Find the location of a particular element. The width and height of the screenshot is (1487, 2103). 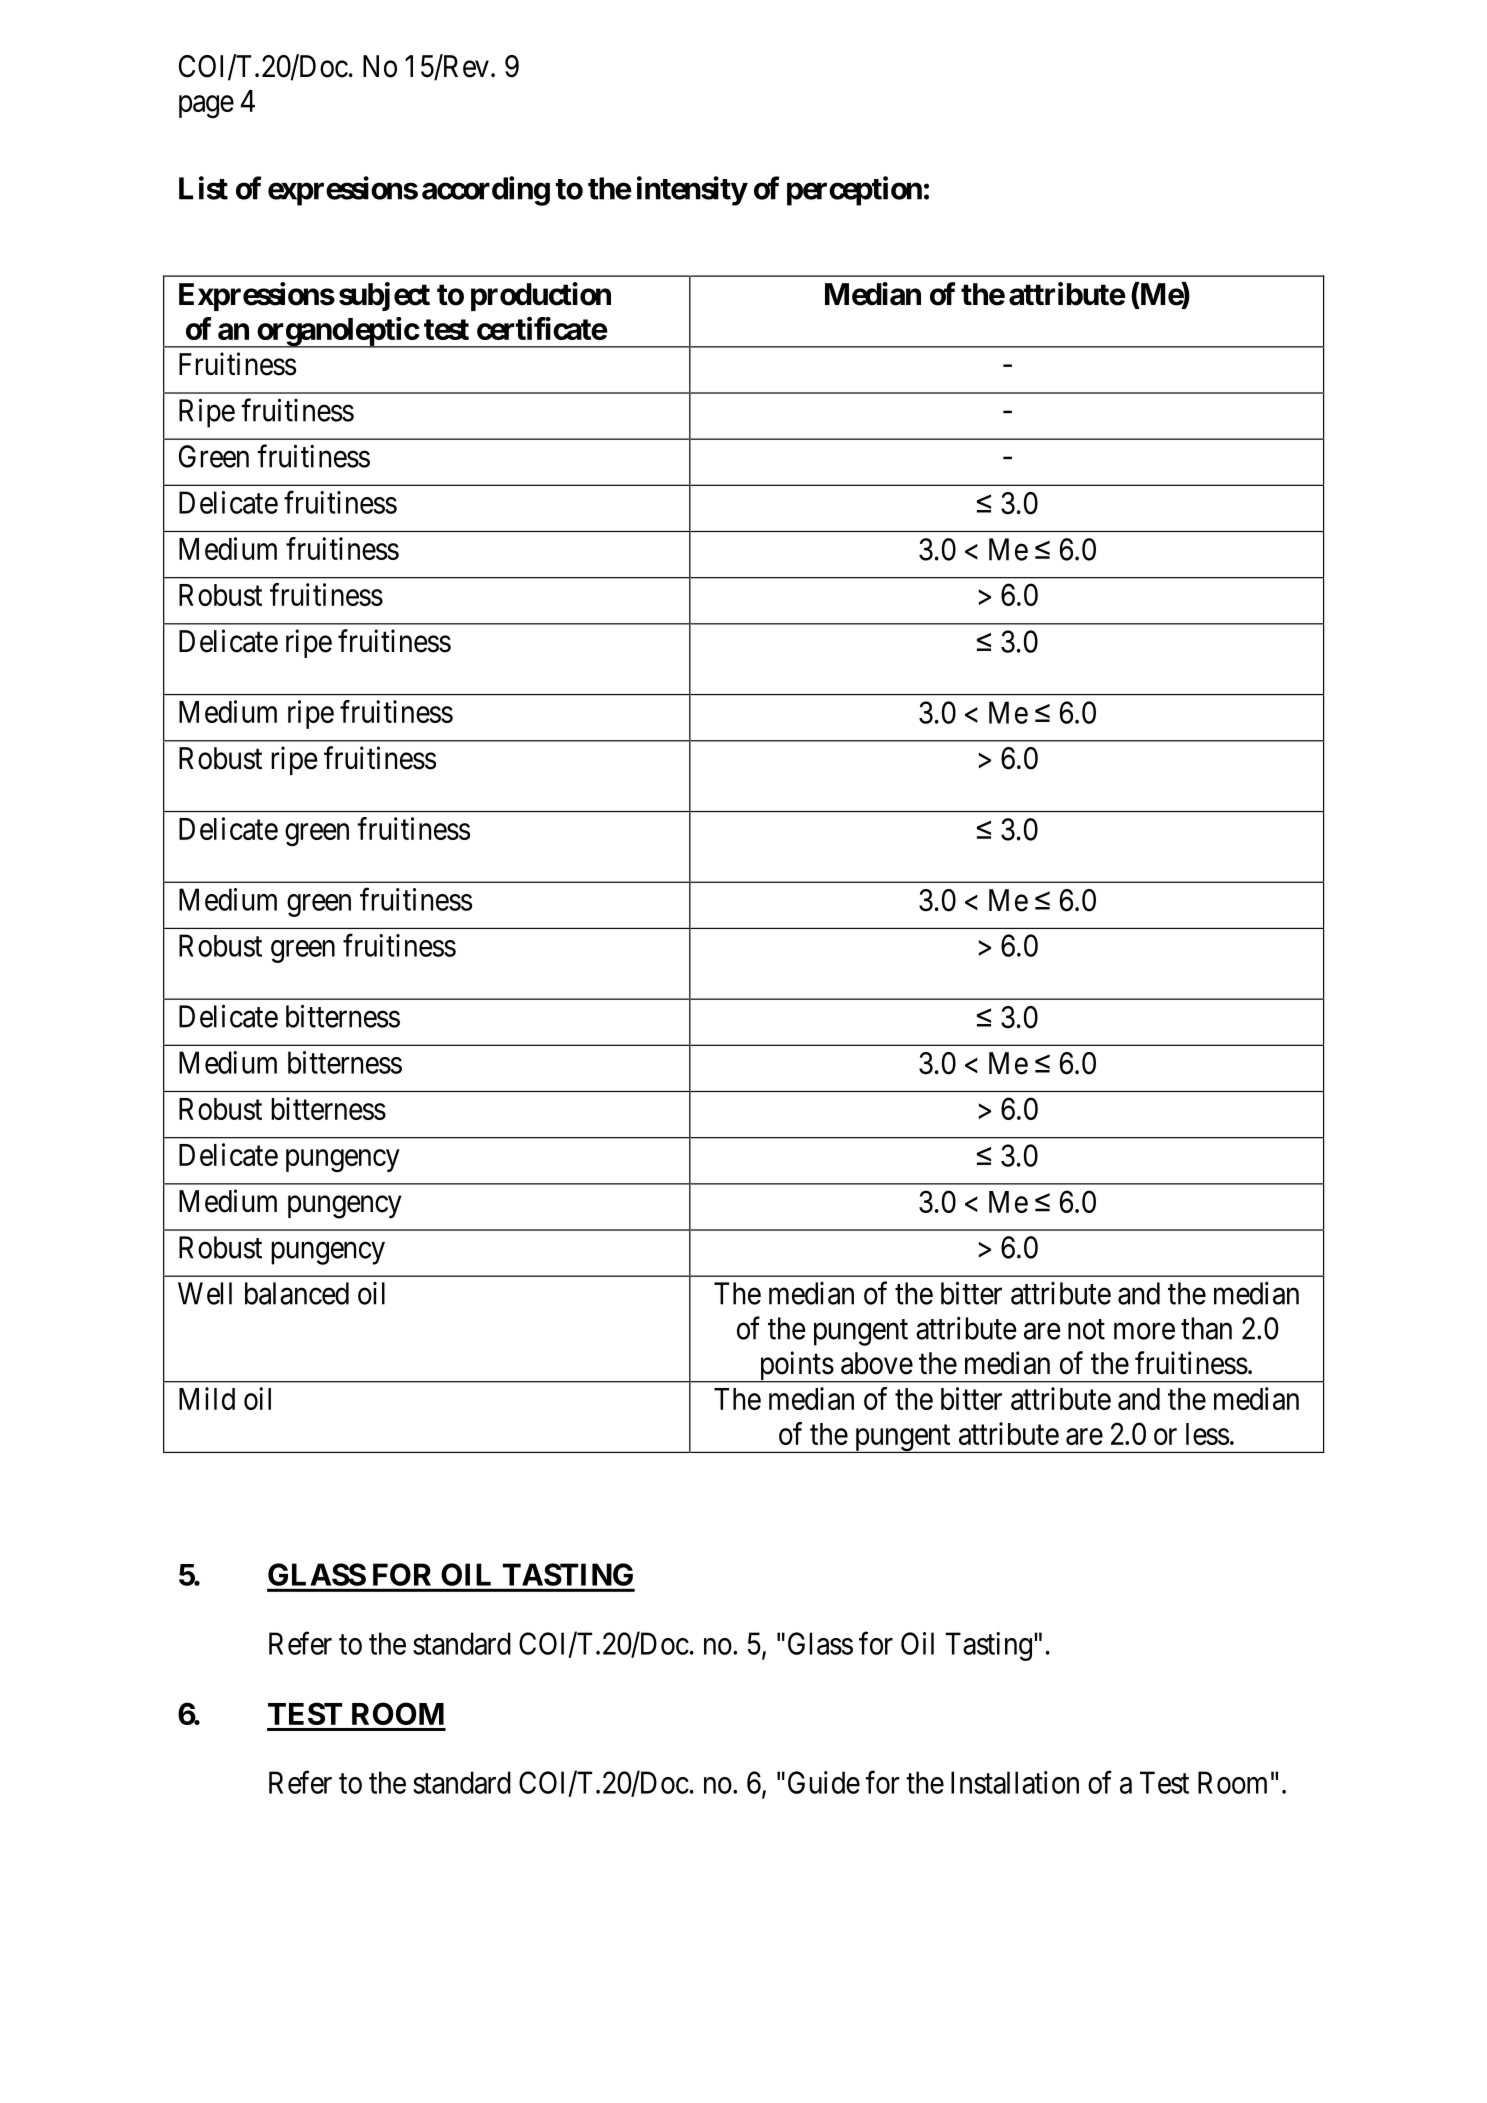

balanced is located at coordinates (297, 1293).
